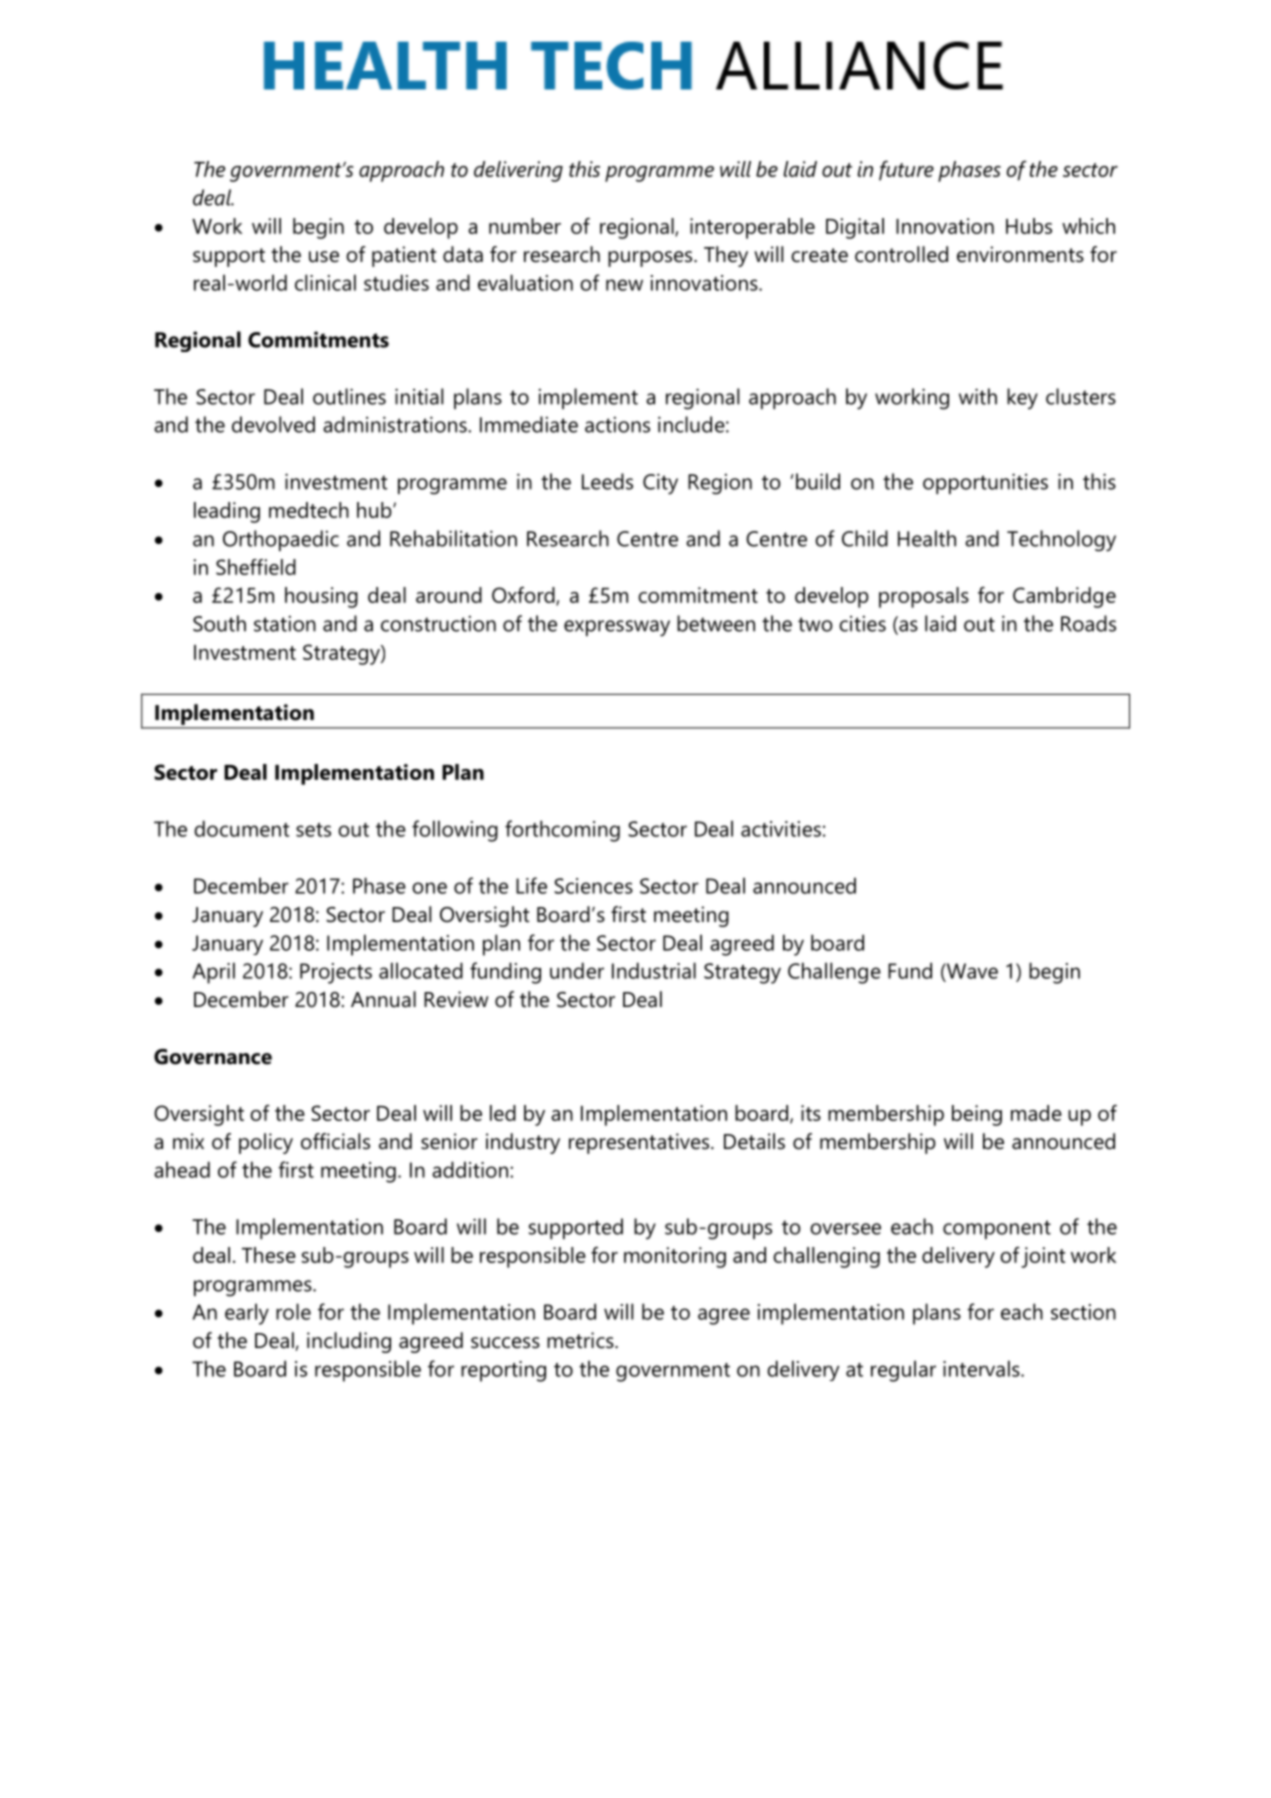  I want to click on being, so click(977, 1115).
